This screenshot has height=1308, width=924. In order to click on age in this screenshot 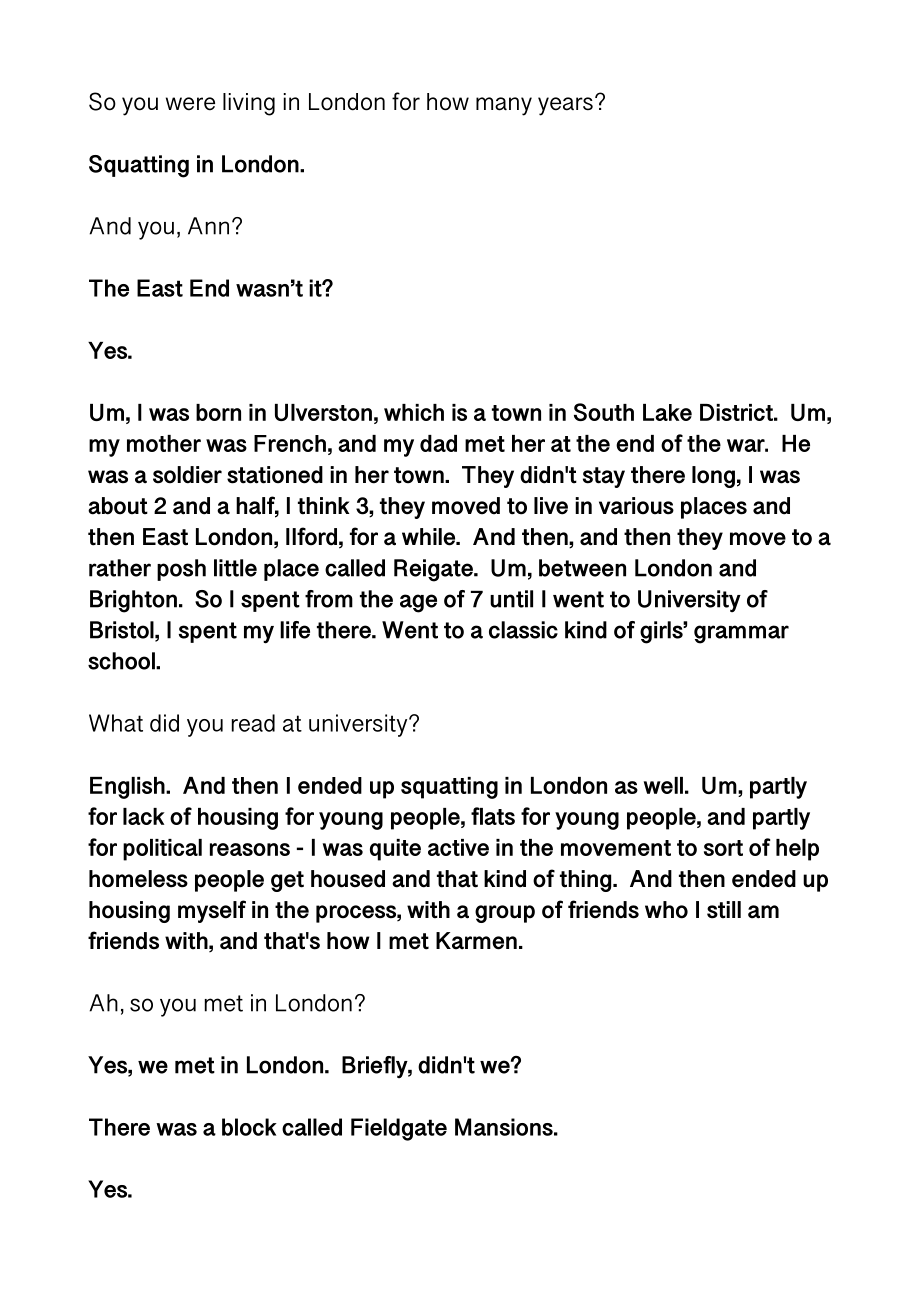, I will do `click(418, 603)`.
